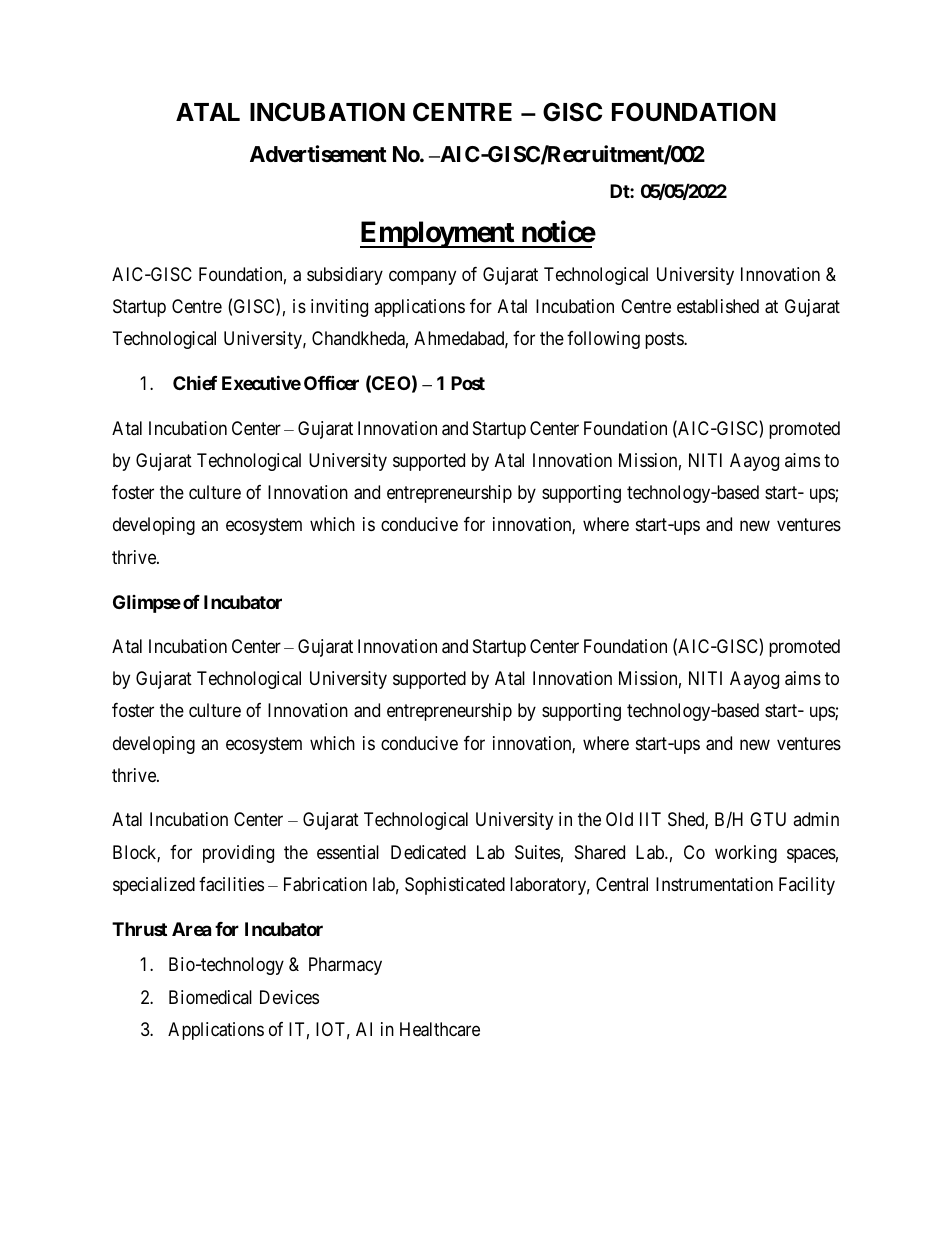 This document has height=1233, width=952. What do you see at coordinates (331, 383) in the document?
I see `Officer` at bounding box center [331, 383].
